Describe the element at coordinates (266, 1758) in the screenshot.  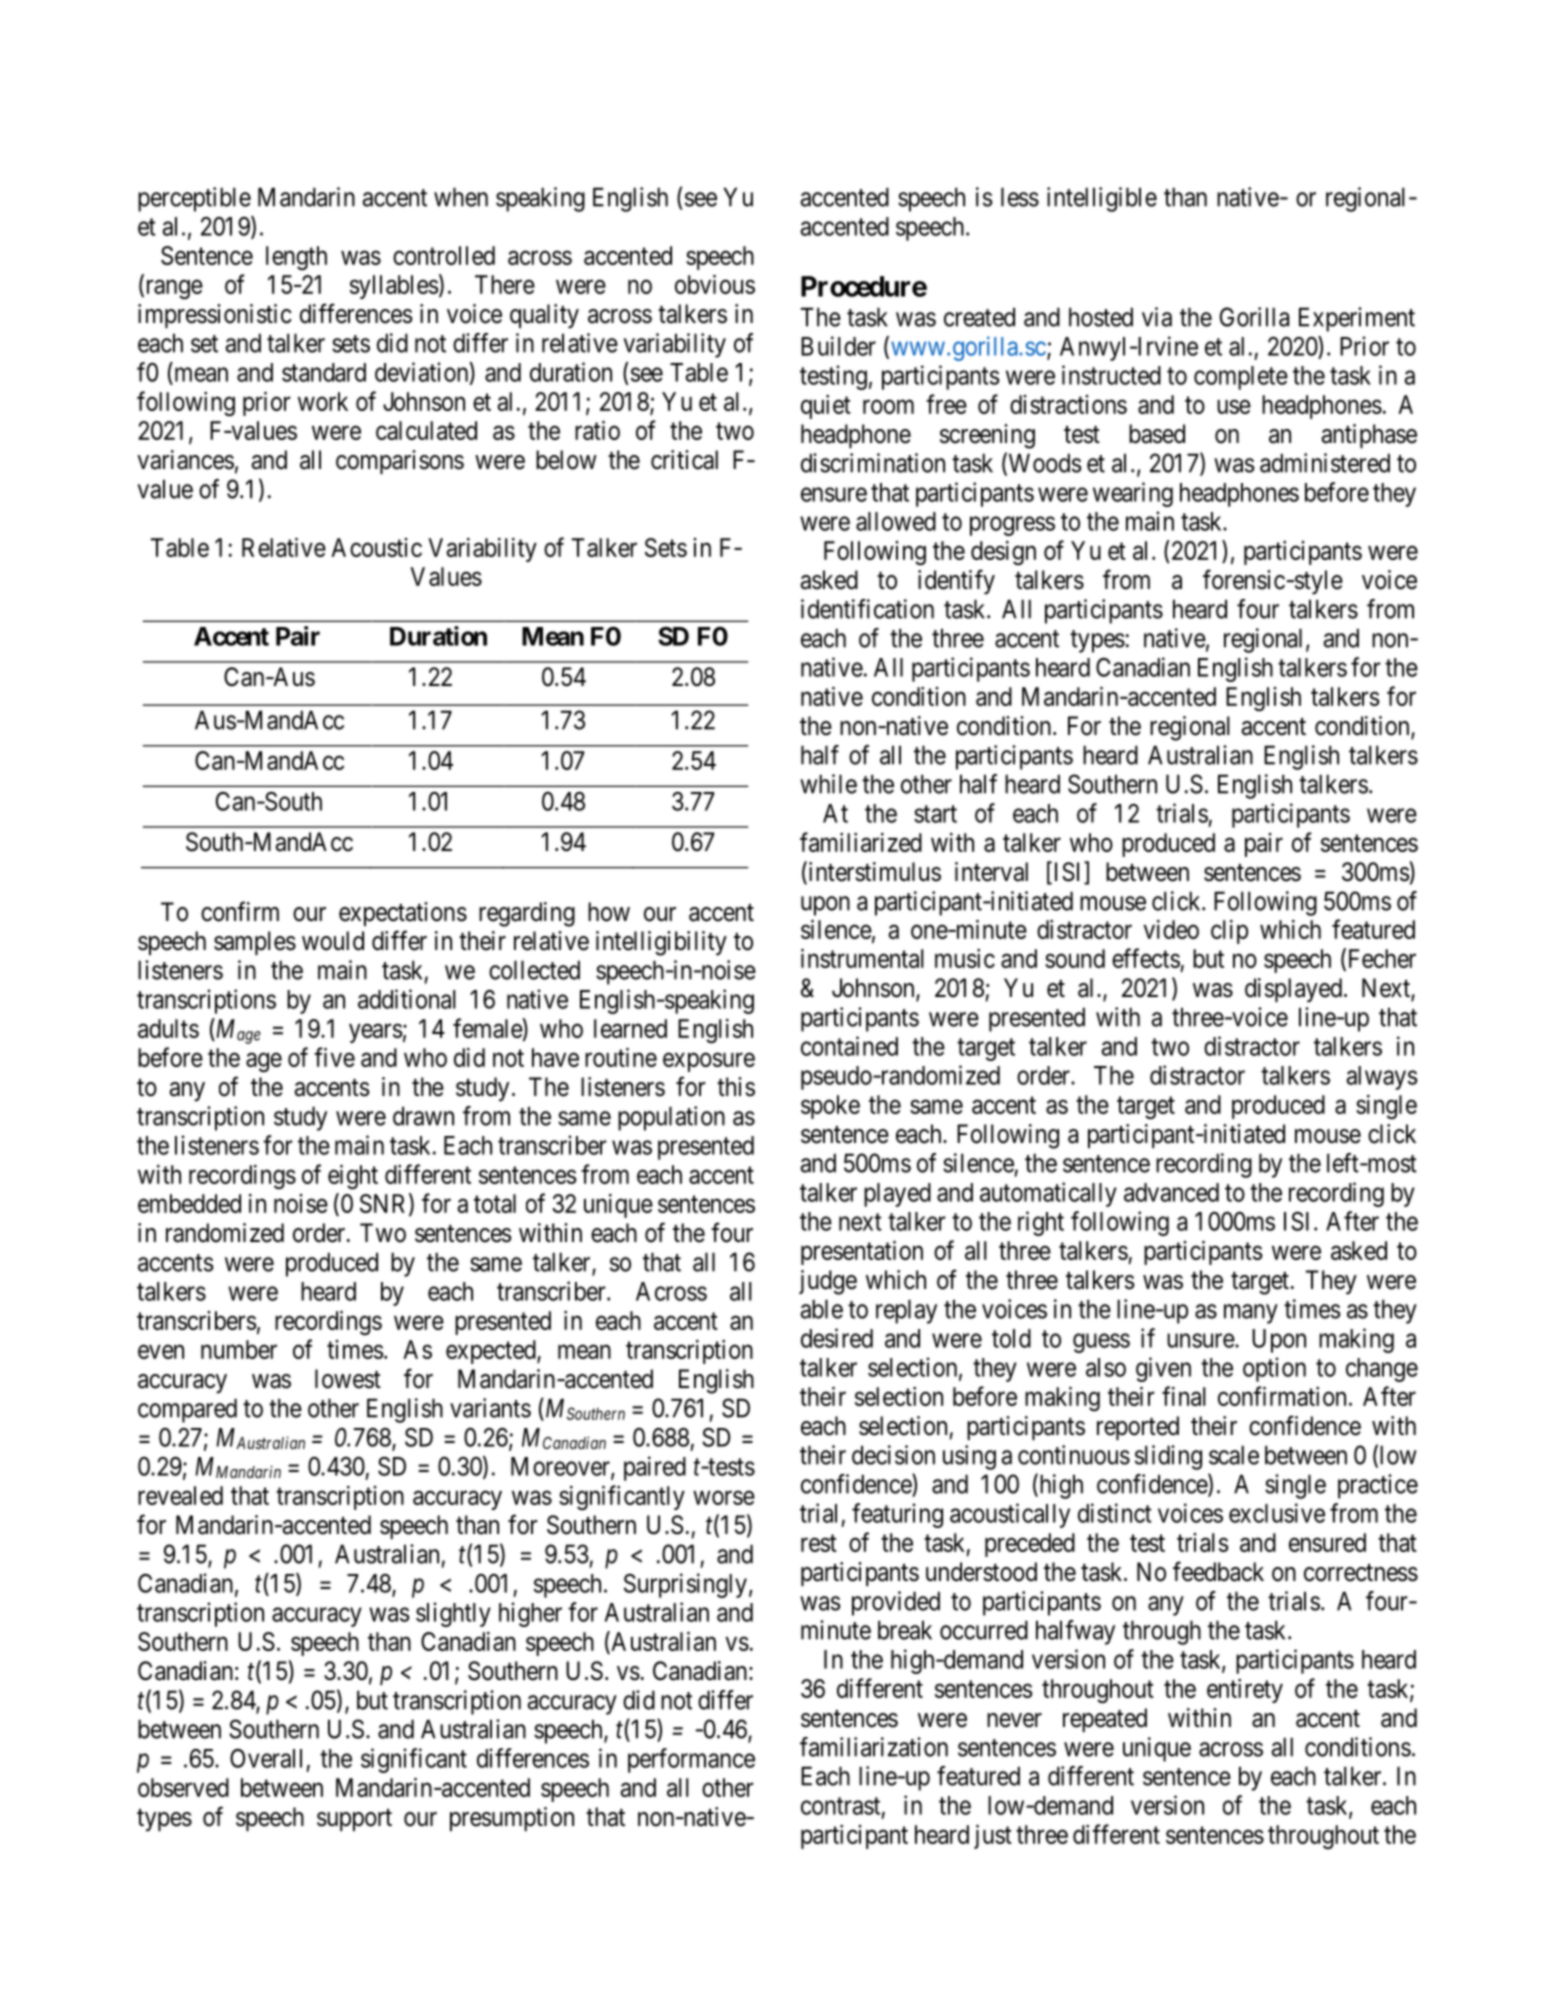
I see `Overall` at that location.
